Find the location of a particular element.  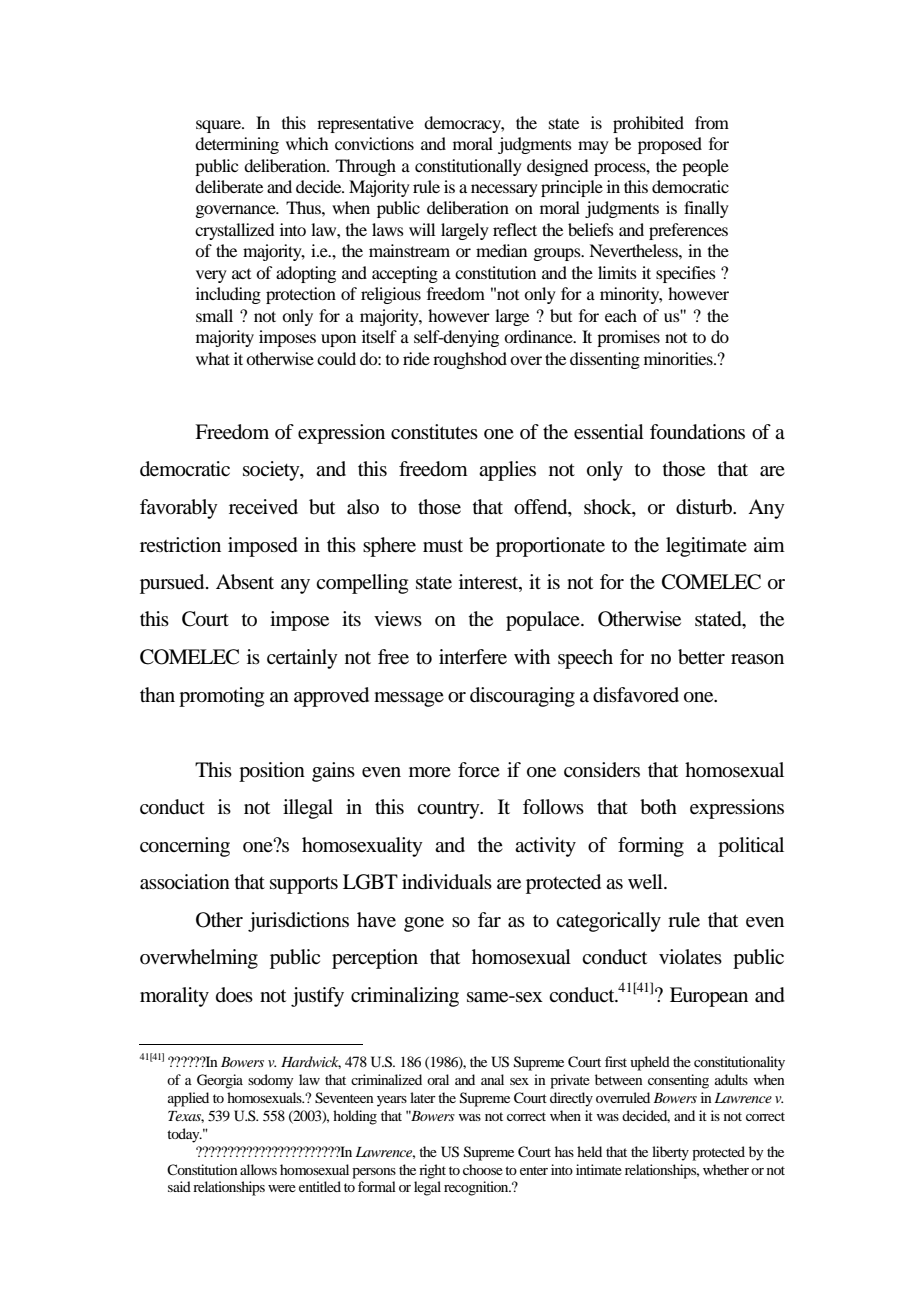

foundations is located at coordinates (697, 432).
